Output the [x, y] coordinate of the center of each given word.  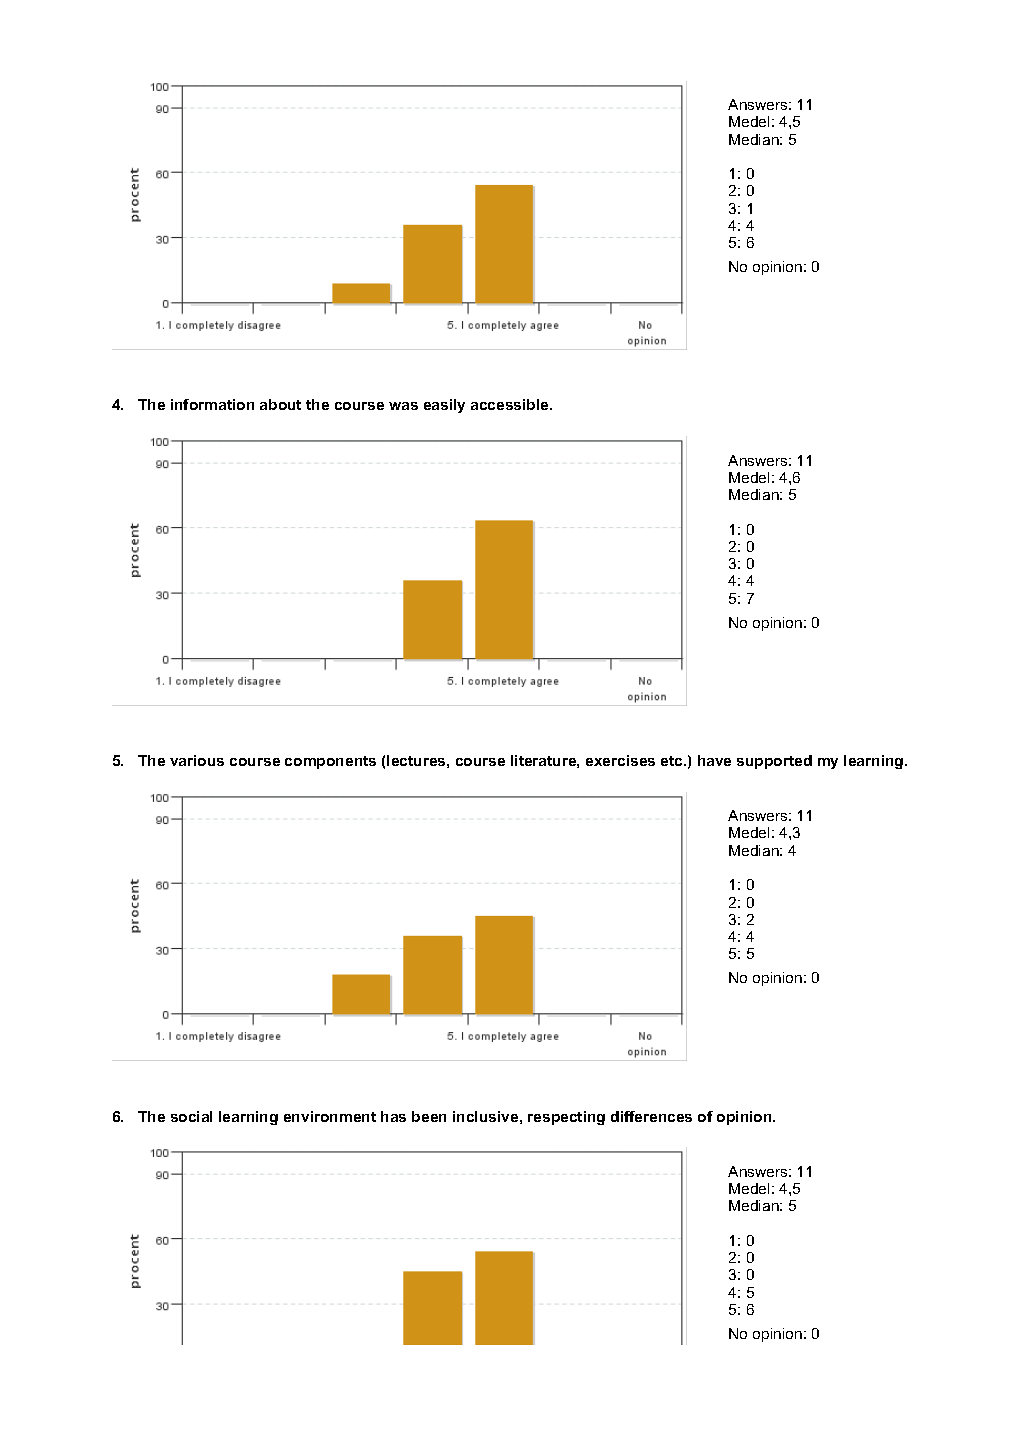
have [714, 760]
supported [774, 762]
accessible [511, 404]
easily [444, 406]
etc [673, 761]
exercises [620, 760]
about [280, 404]
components [330, 762]
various [197, 760]
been [429, 1116]
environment [330, 1116]
